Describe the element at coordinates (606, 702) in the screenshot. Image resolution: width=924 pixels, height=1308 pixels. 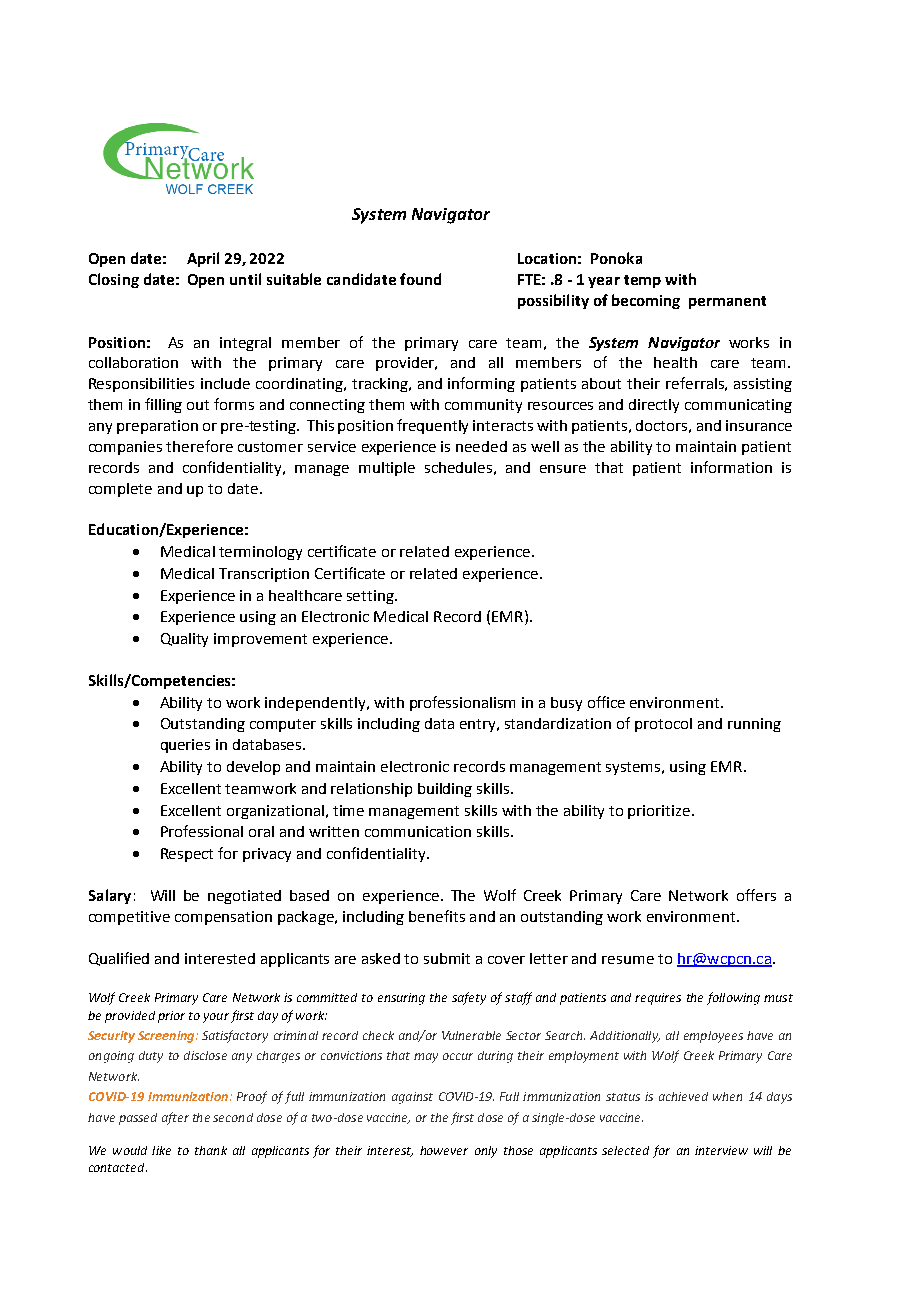
I see `office` at that location.
